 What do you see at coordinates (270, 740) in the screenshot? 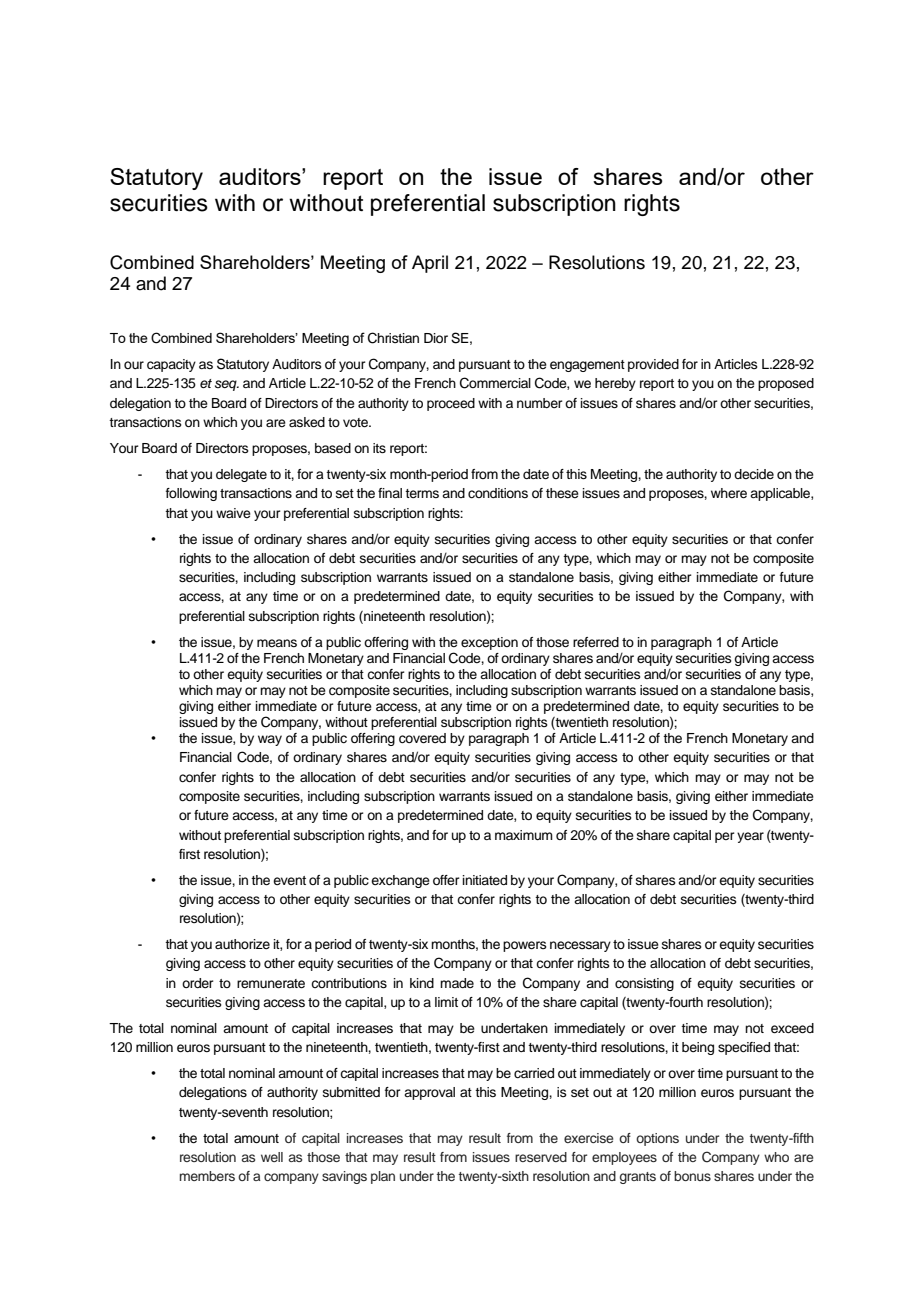
I see `way` at bounding box center [270, 740].
